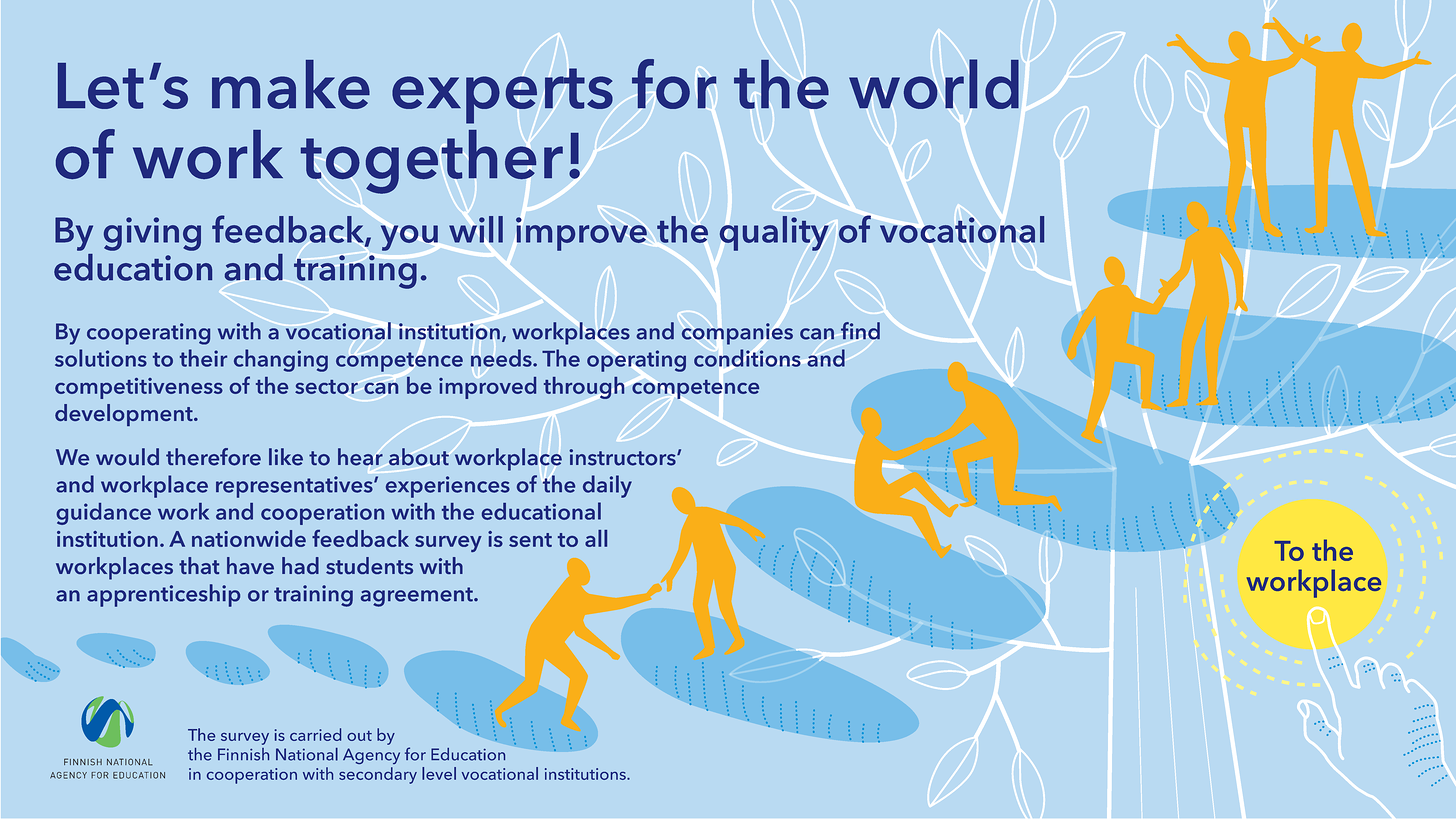 This document has width=1456, height=819. Describe the element at coordinates (934, 84) in the document. I see `world` at that location.
